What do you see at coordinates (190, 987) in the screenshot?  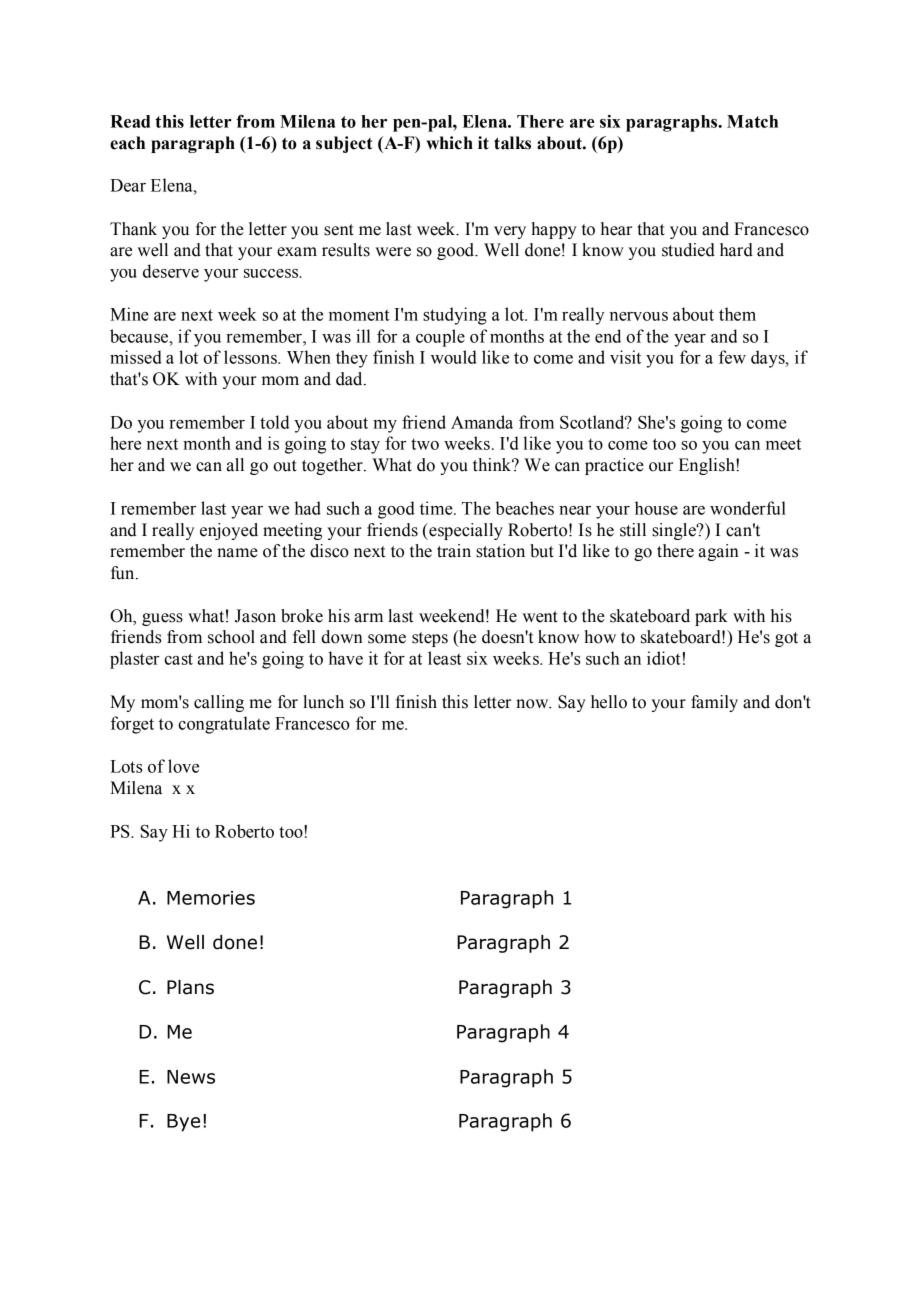 I see `Plans` at bounding box center [190, 987].
